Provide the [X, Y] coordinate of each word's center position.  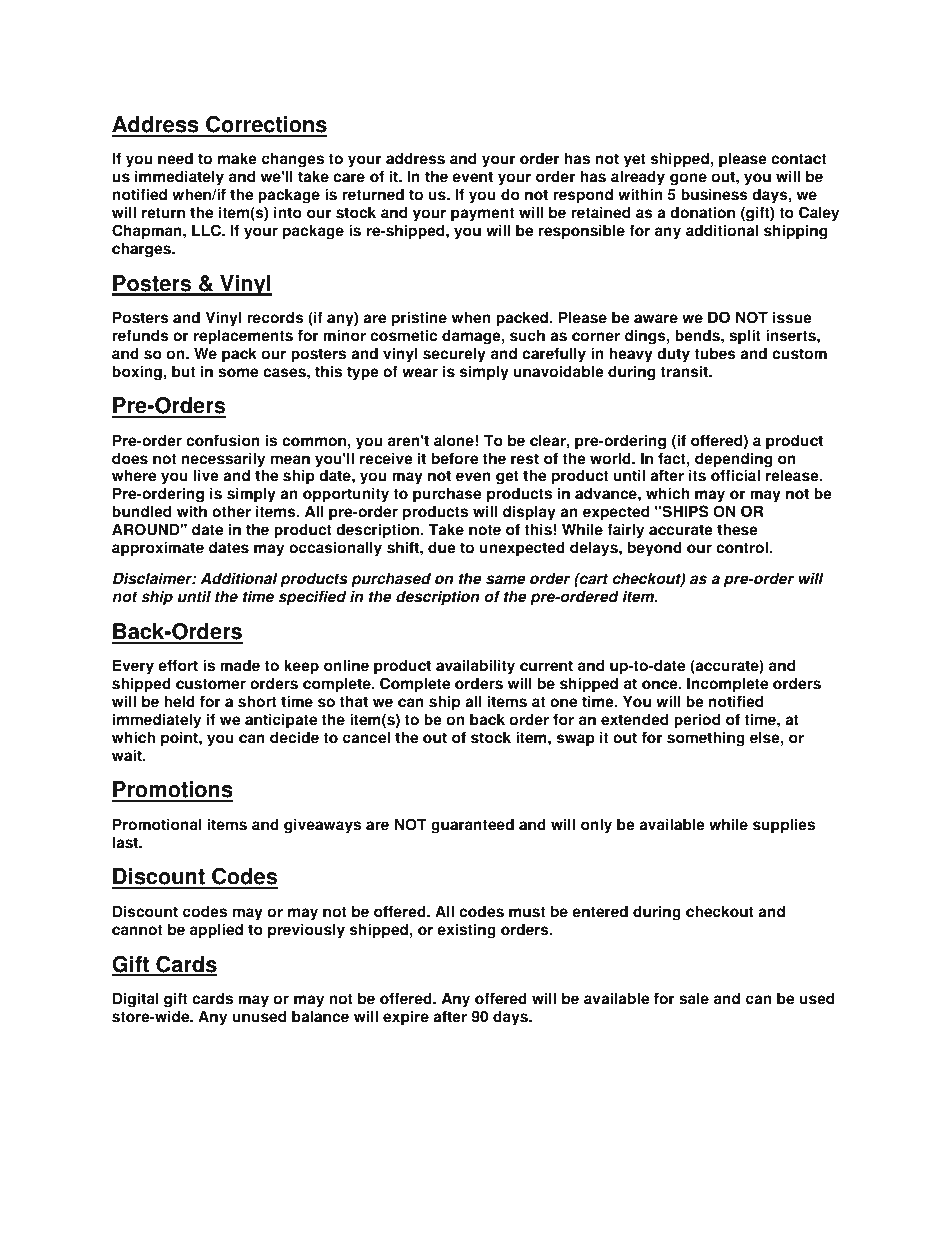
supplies [784, 826]
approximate [158, 549]
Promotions [172, 791]
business [714, 194]
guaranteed [472, 826]
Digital [136, 1000]
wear [420, 373]
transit [685, 371]
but [183, 371]
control [743, 547]
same [506, 580]
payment [482, 214]
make [237, 158]
